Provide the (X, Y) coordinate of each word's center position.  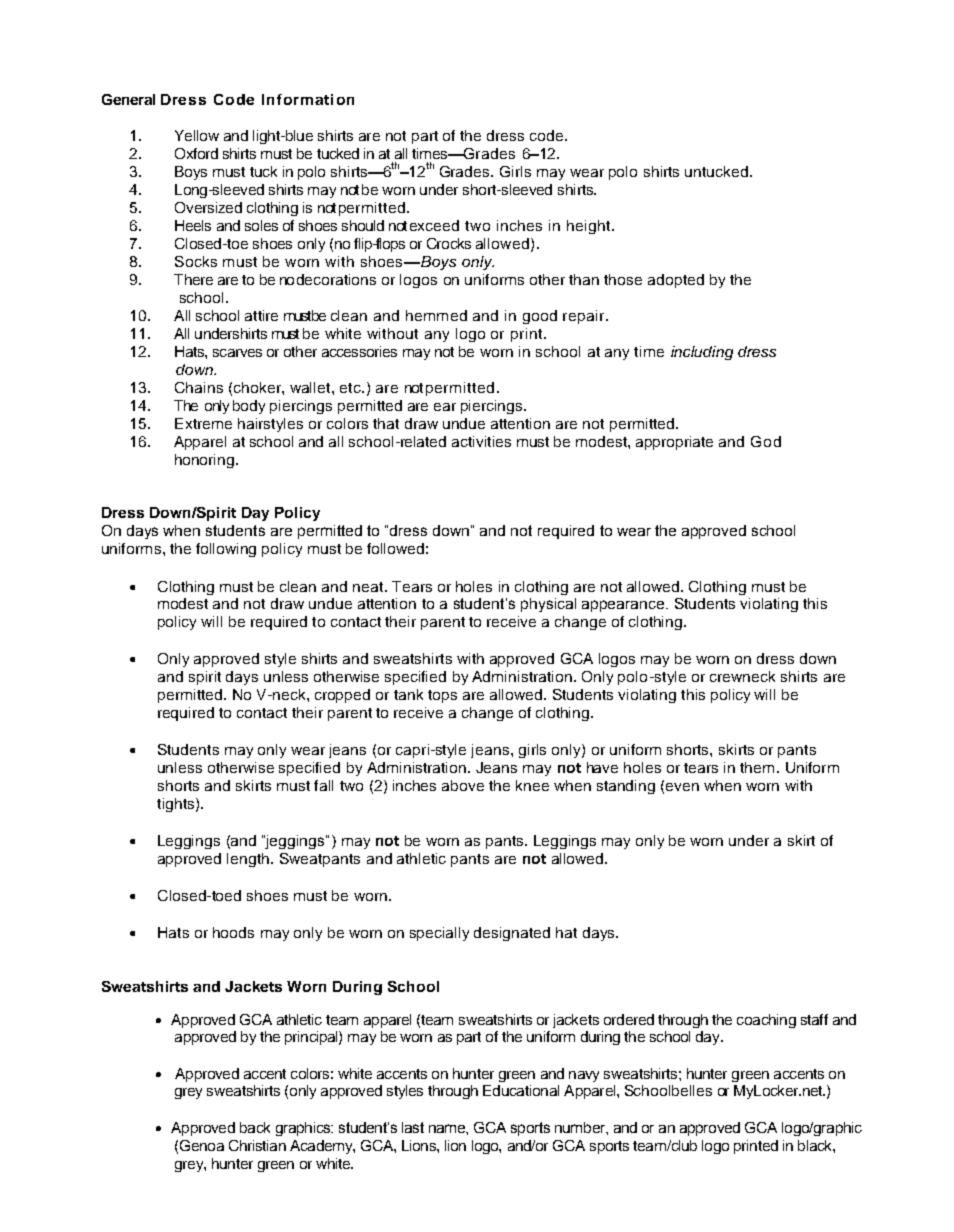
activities (481, 441)
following (226, 550)
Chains (199, 387)
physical (548, 605)
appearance (624, 606)
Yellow (197, 135)
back (255, 1127)
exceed (434, 225)
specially (439, 934)
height (588, 227)
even (682, 787)
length (249, 860)
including (702, 353)
